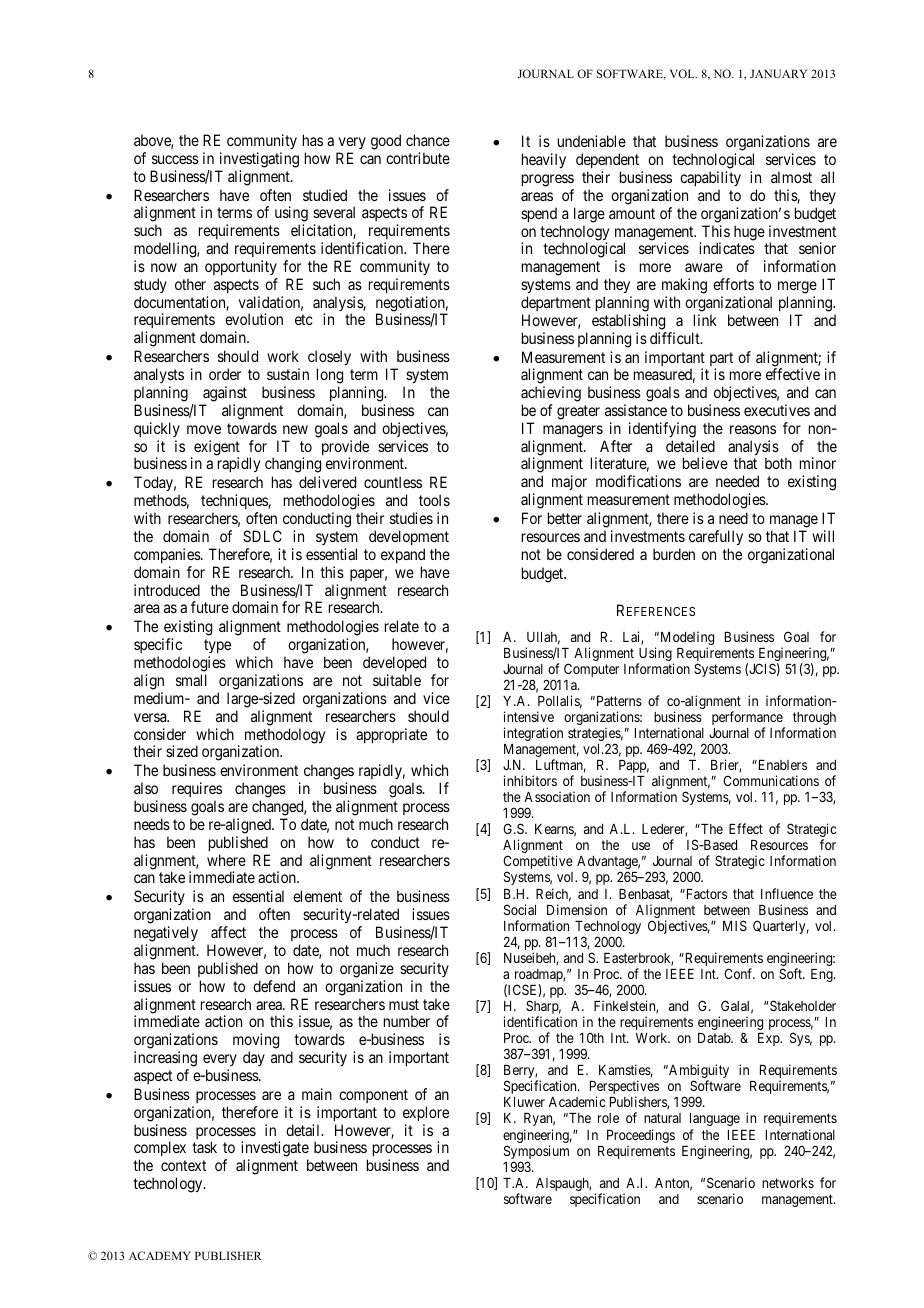 This image has height=1308, width=924. What do you see at coordinates (259, 160) in the image?
I see `investigating` at bounding box center [259, 160].
